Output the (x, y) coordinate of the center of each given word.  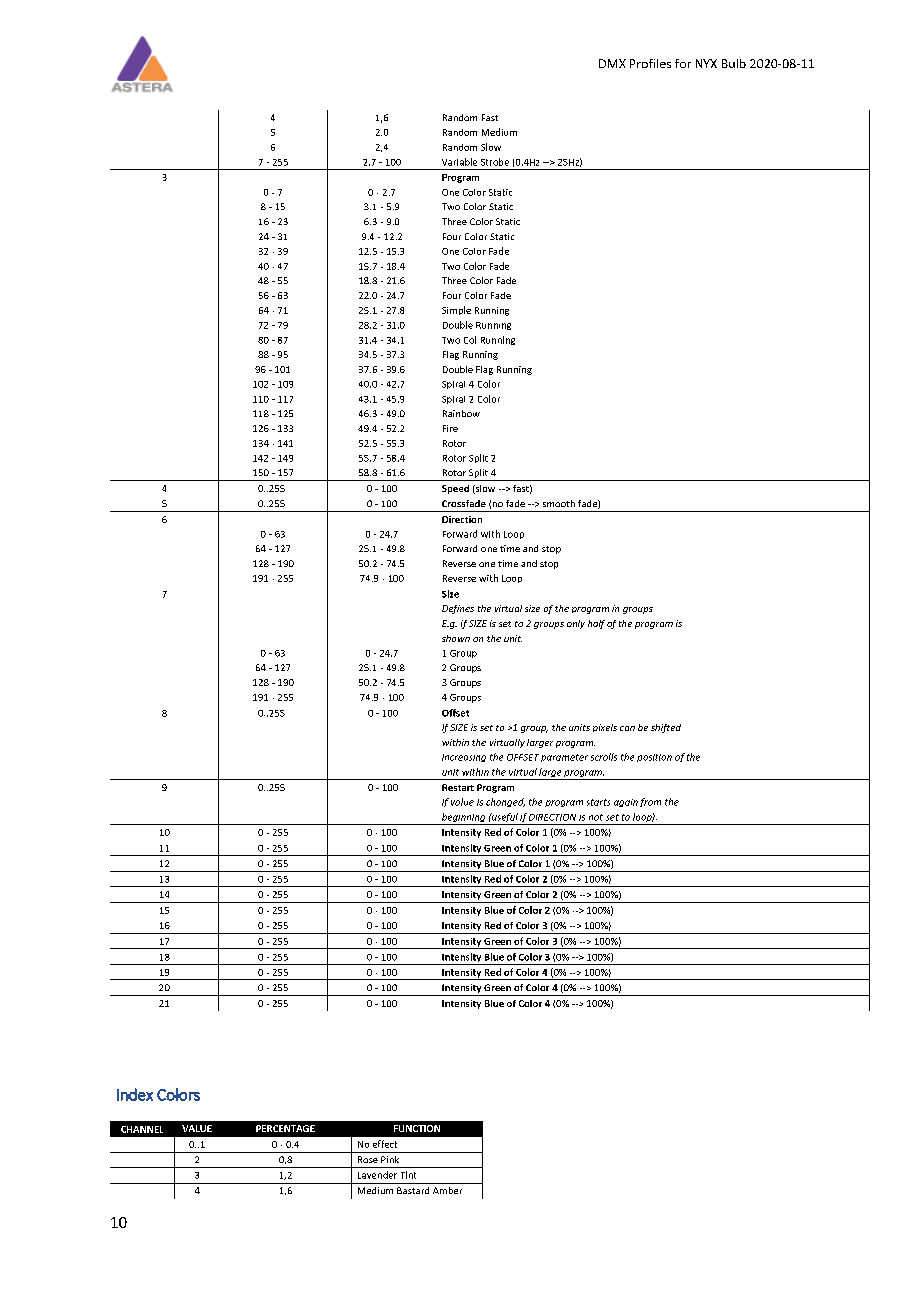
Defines (458, 609)
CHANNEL (142, 1129)
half (596, 624)
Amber (447, 1190)
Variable (459, 162)
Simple (456, 310)
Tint (408, 1175)
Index (135, 1094)
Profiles (650, 63)
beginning (463, 819)
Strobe (495, 162)
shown (456, 638)
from (650, 802)
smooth (559, 503)
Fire (450, 428)
